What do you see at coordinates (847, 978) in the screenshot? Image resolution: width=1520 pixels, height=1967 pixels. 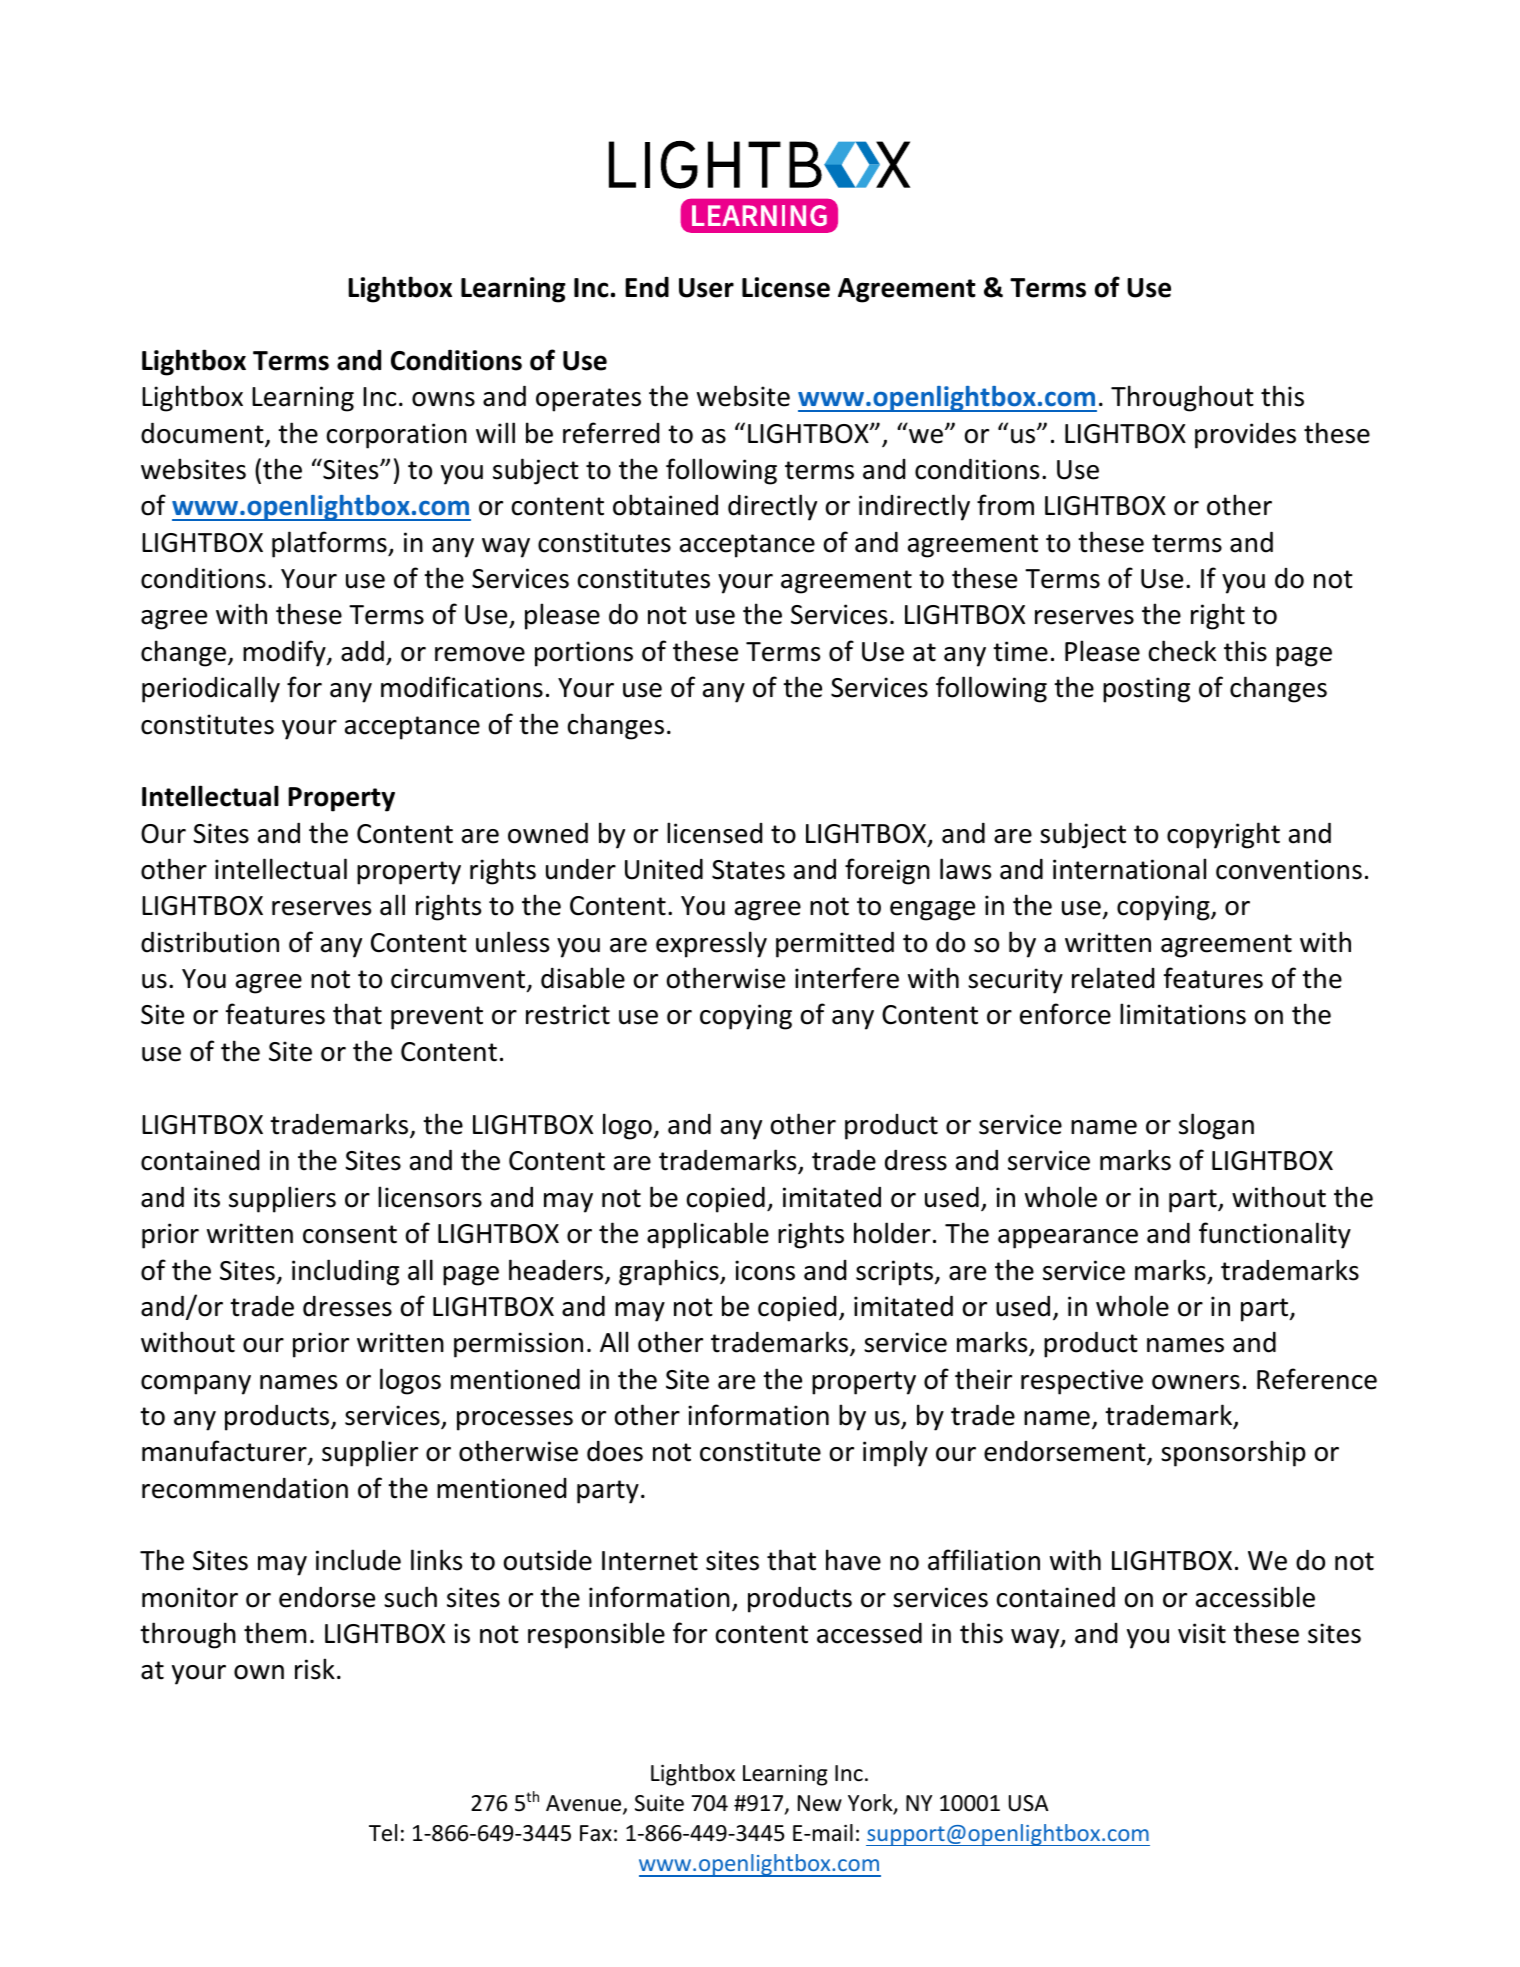 I see `interfere` at bounding box center [847, 978].
